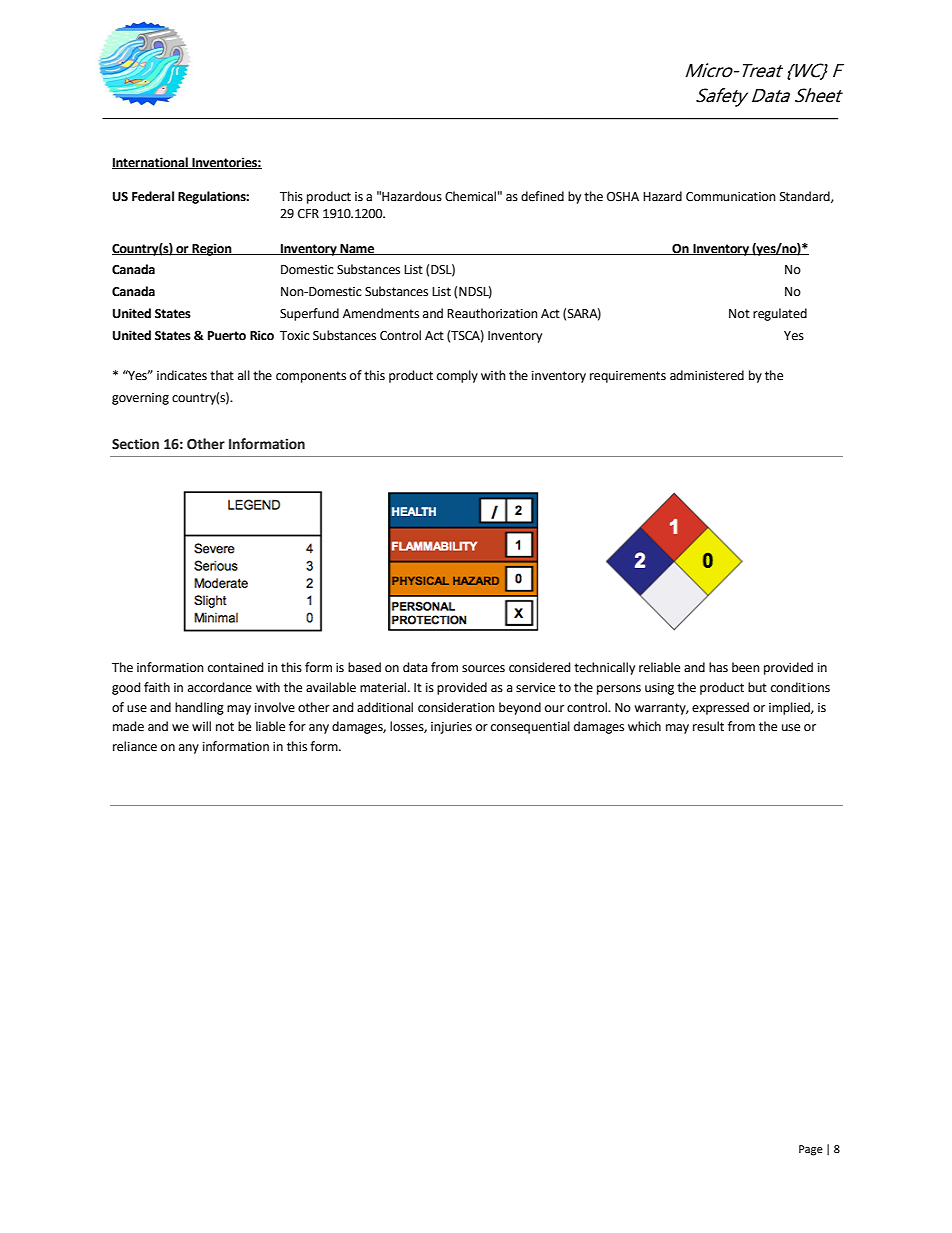  I want to click on injuries, so click(451, 728).
